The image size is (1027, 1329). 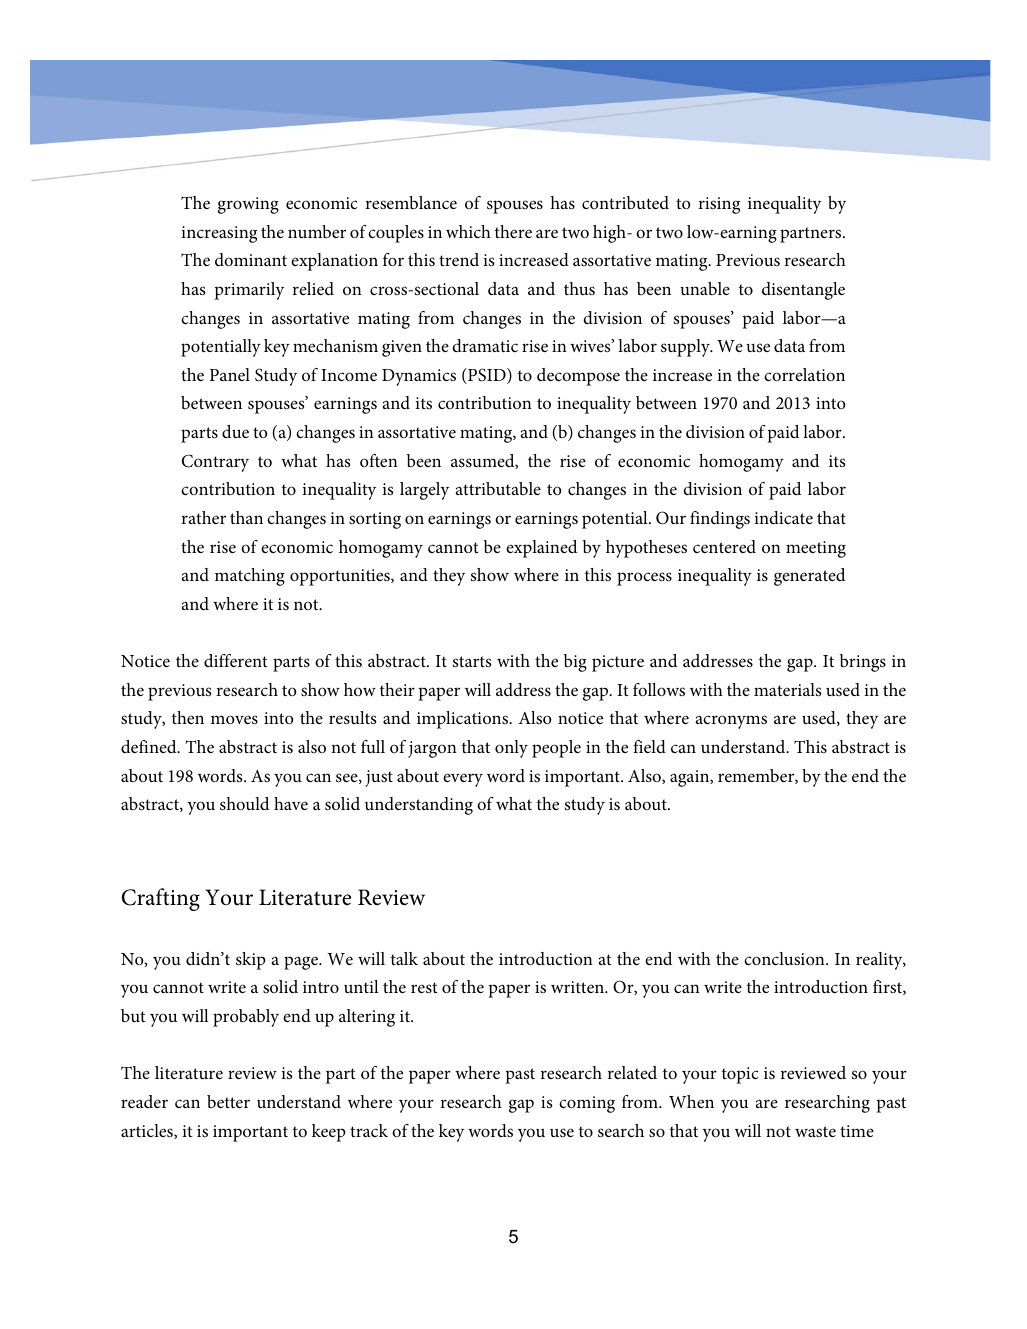 What do you see at coordinates (236, 660) in the screenshot?
I see `different` at bounding box center [236, 660].
